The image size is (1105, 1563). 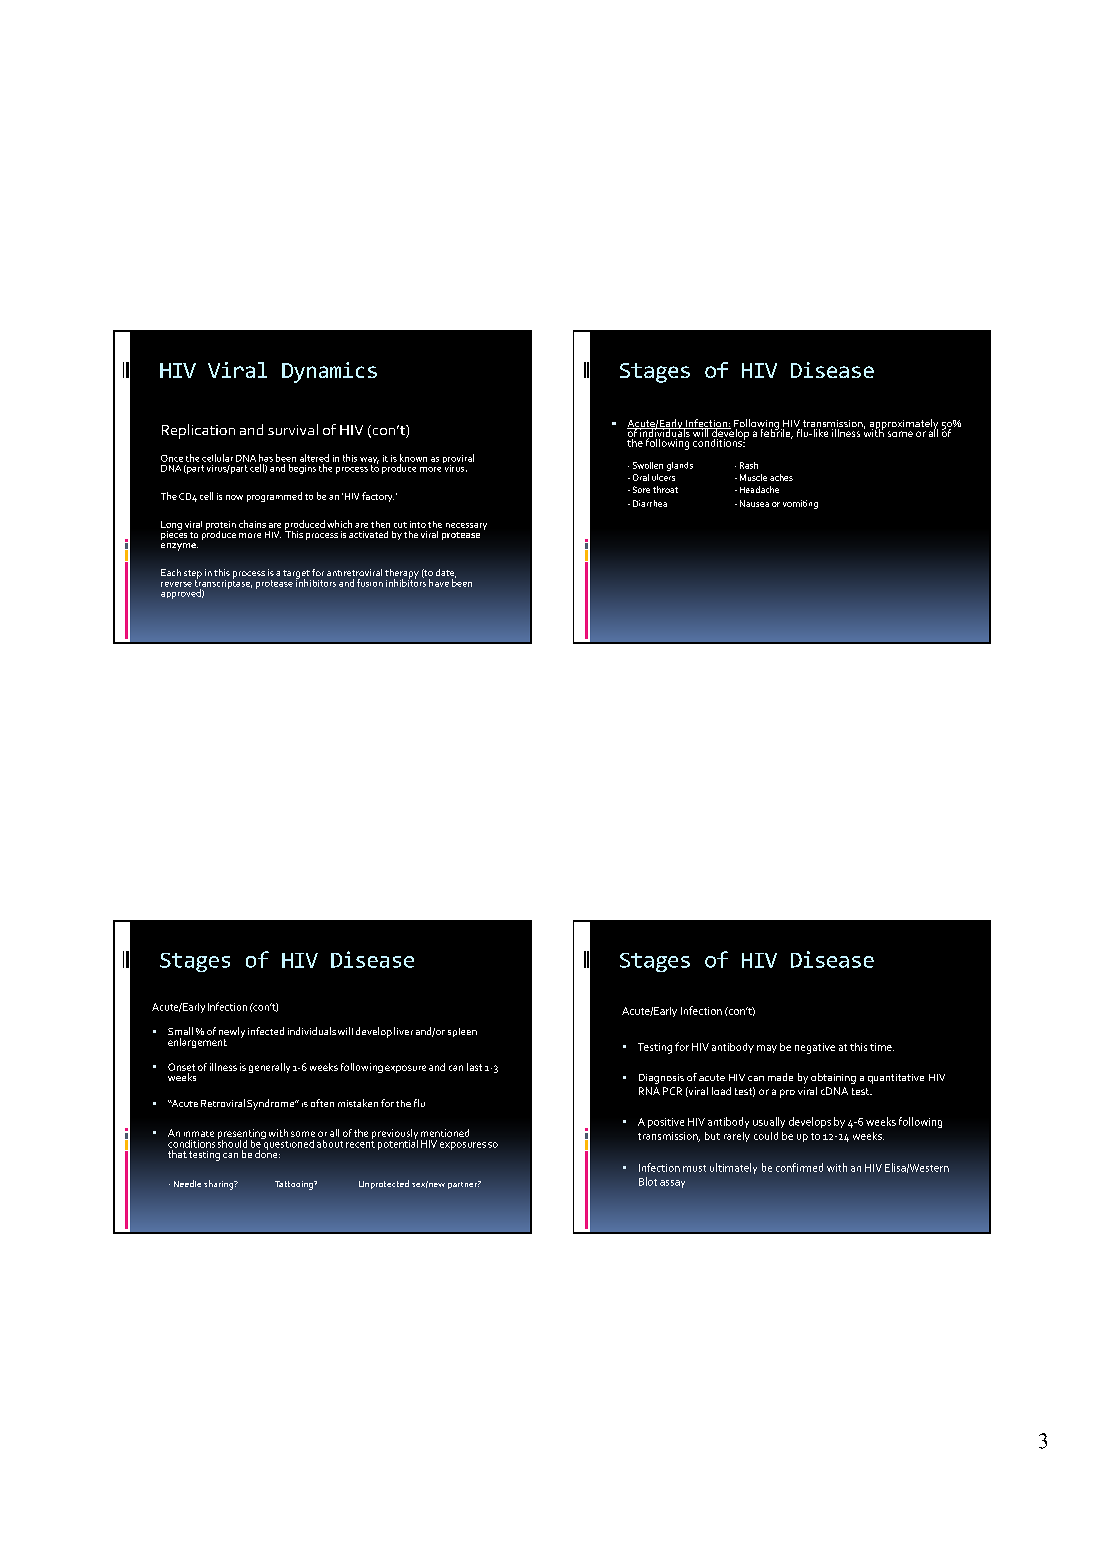 What do you see at coordinates (439, 583) in the screenshot?
I see `have` at bounding box center [439, 583].
